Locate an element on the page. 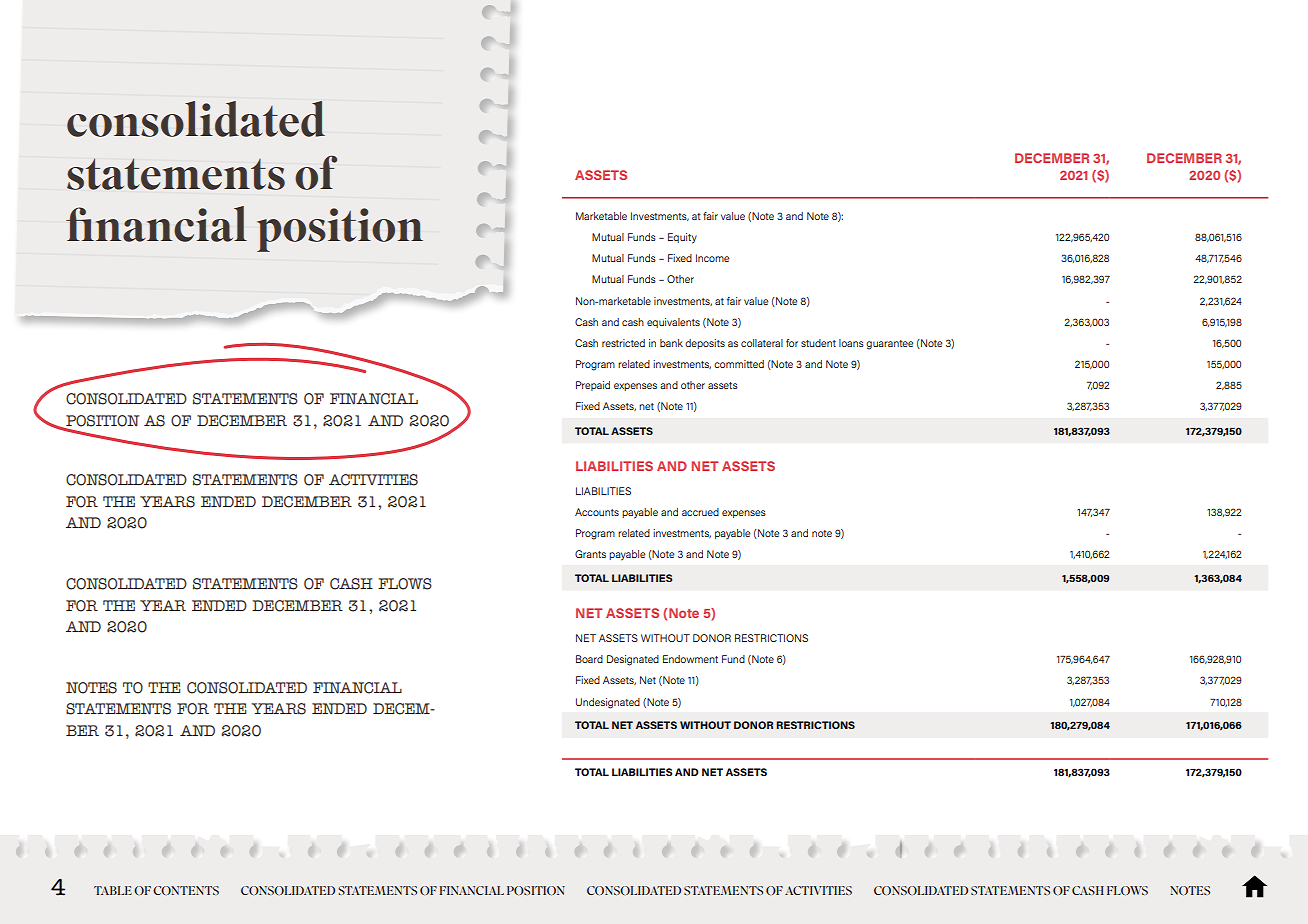 This image has width=1308, height=924. bank is located at coordinates (671, 343).
